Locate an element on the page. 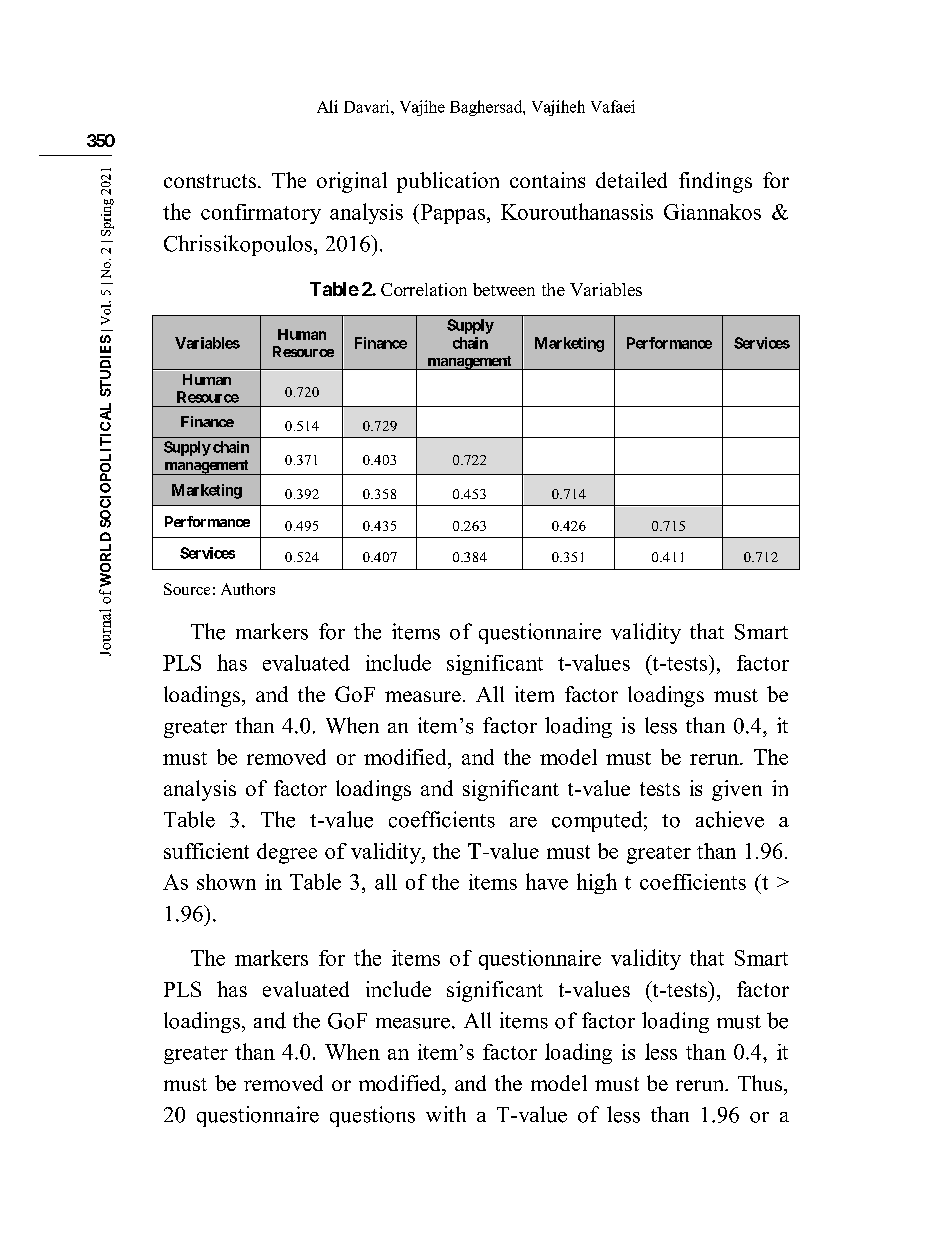  Authors is located at coordinates (248, 589).
